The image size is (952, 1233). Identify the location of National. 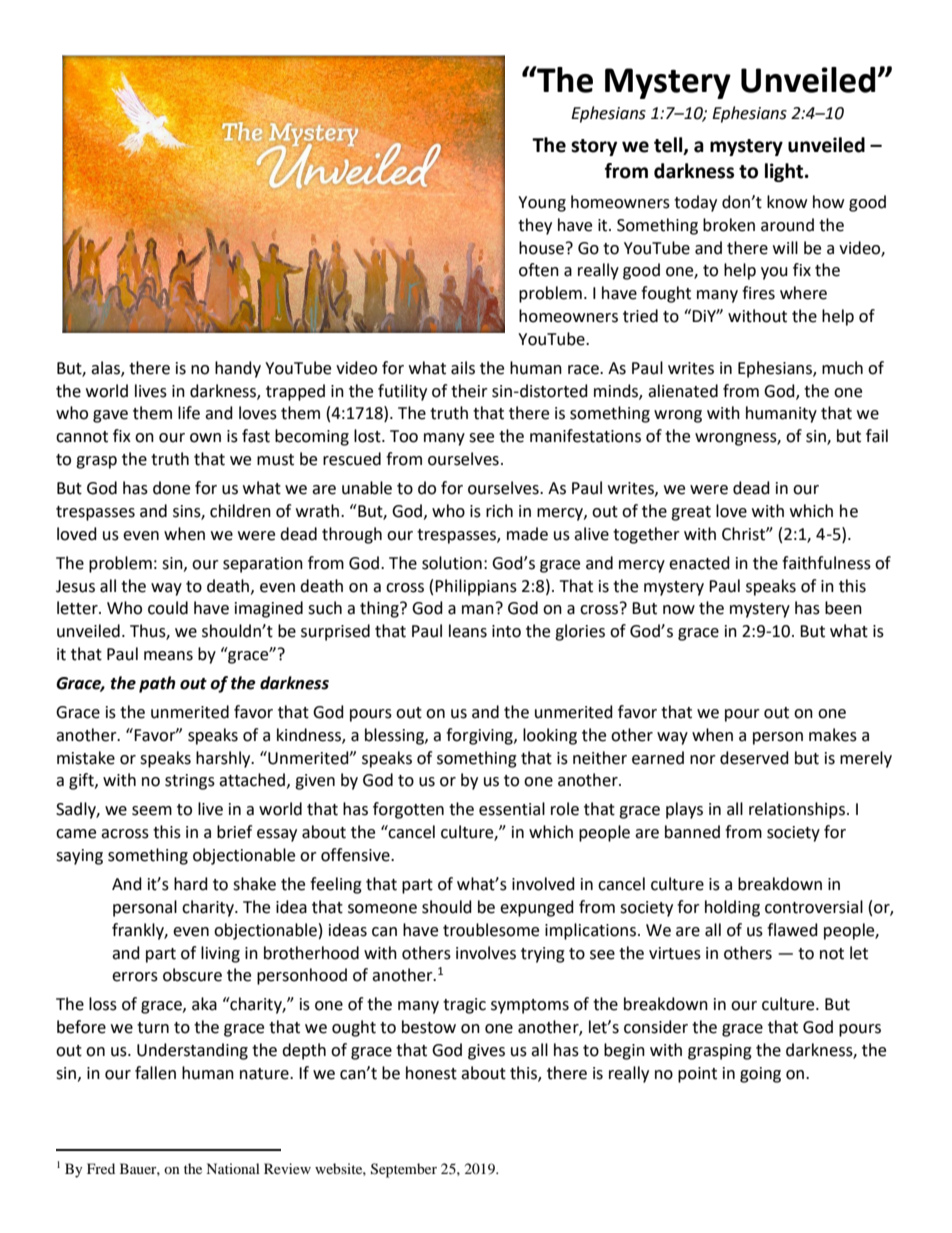
(233, 1168).
